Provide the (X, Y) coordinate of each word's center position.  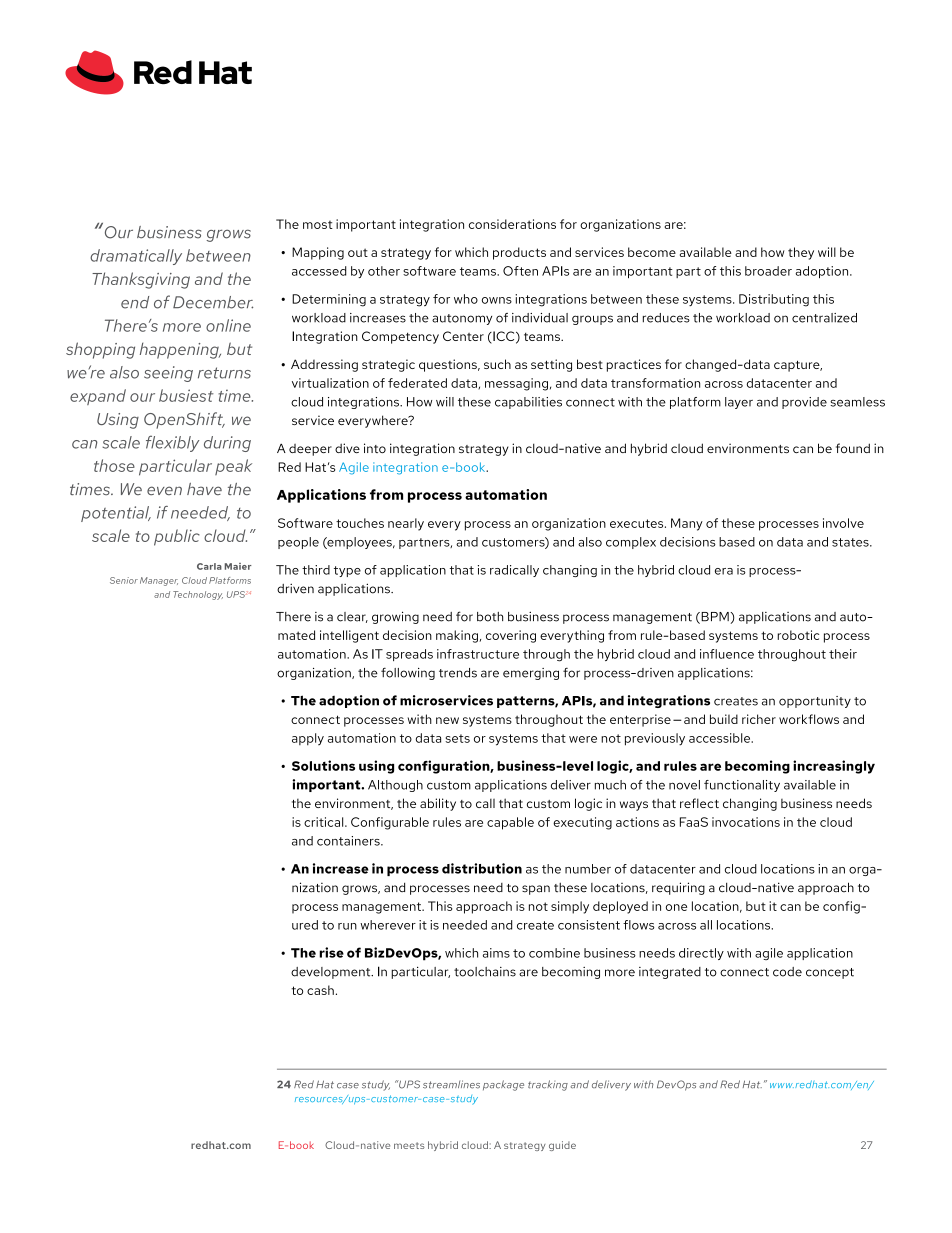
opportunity (815, 702)
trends (458, 673)
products (519, 253)
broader (768, 271)
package (503, 1085)
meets (409, 1145)
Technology (198, 595)
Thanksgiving (141, 280)
